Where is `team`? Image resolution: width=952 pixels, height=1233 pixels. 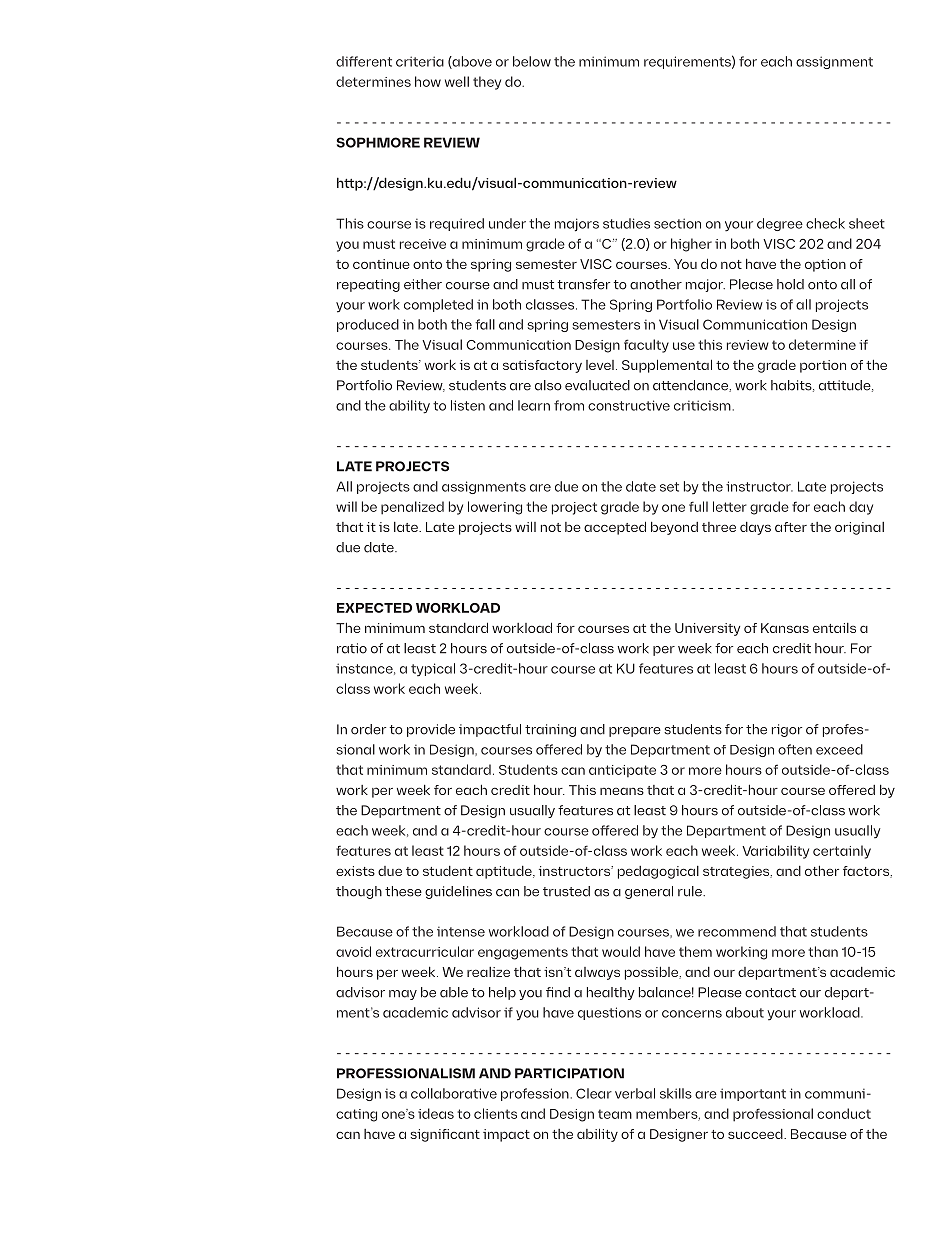
team is located at coordinates (615, 1114).
